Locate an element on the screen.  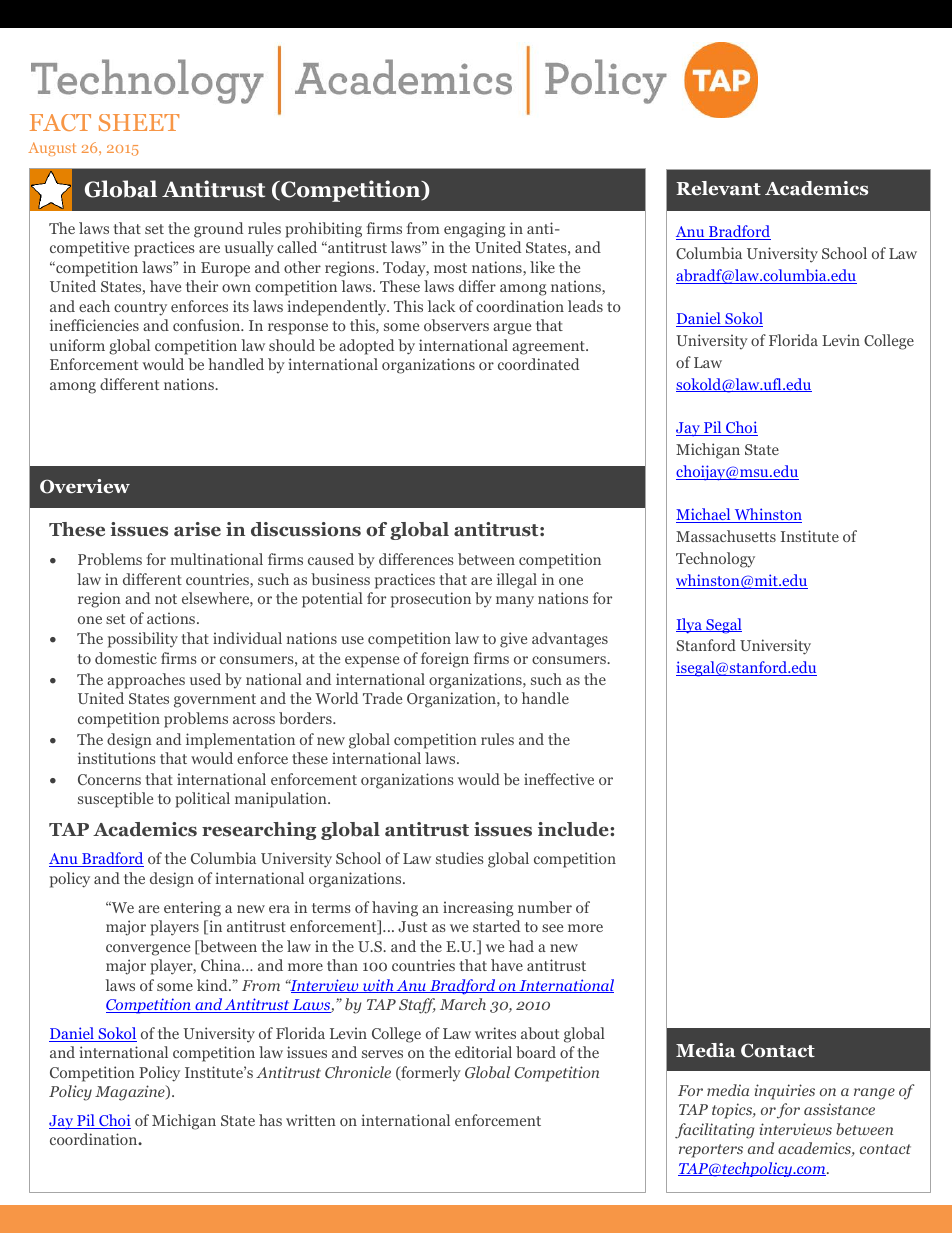
Michael is located at coordinates (704, 515).
